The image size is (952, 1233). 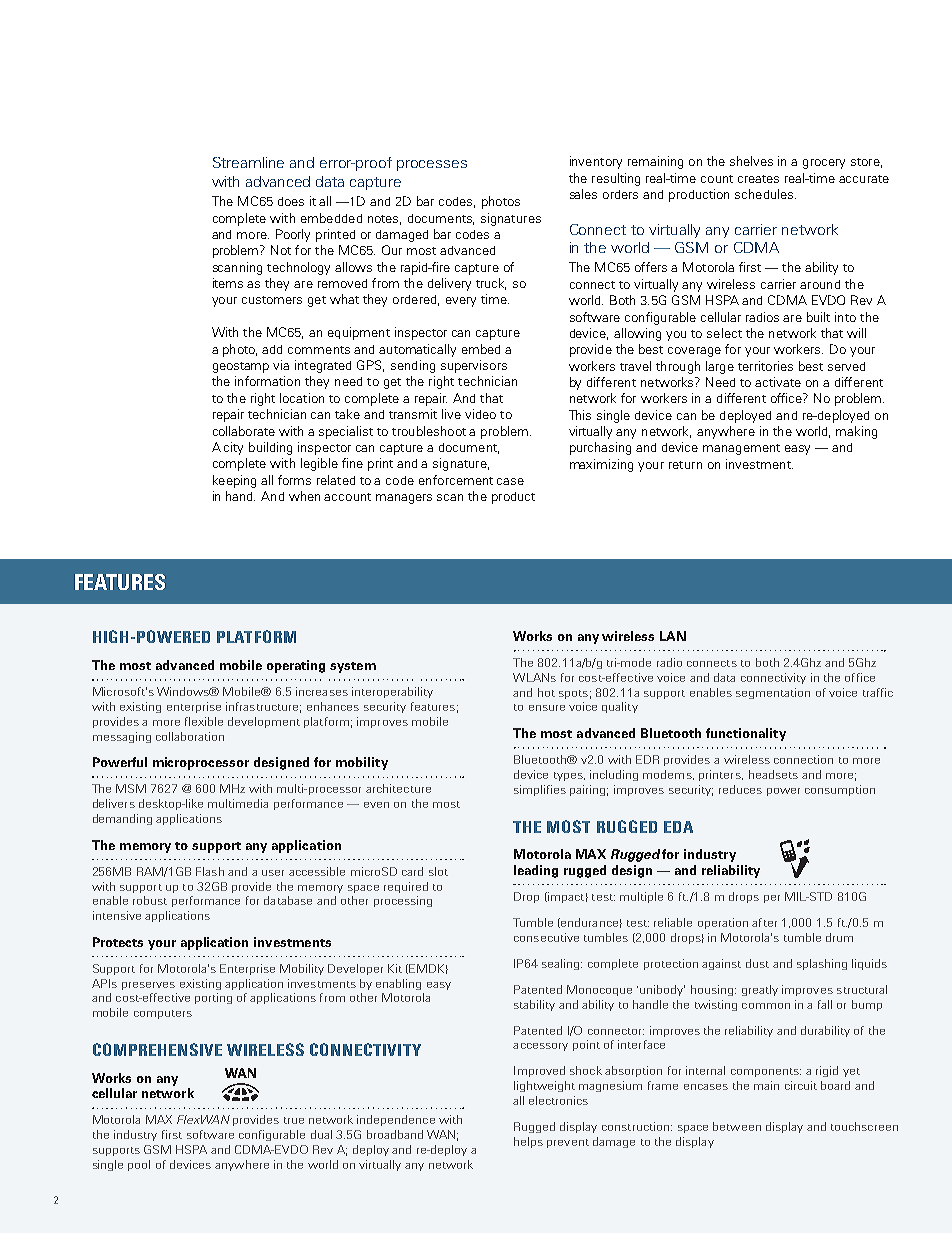 What do you see at coordinates (432, 165) in the image?
I see `processes` at bounding box center [432, 165].
